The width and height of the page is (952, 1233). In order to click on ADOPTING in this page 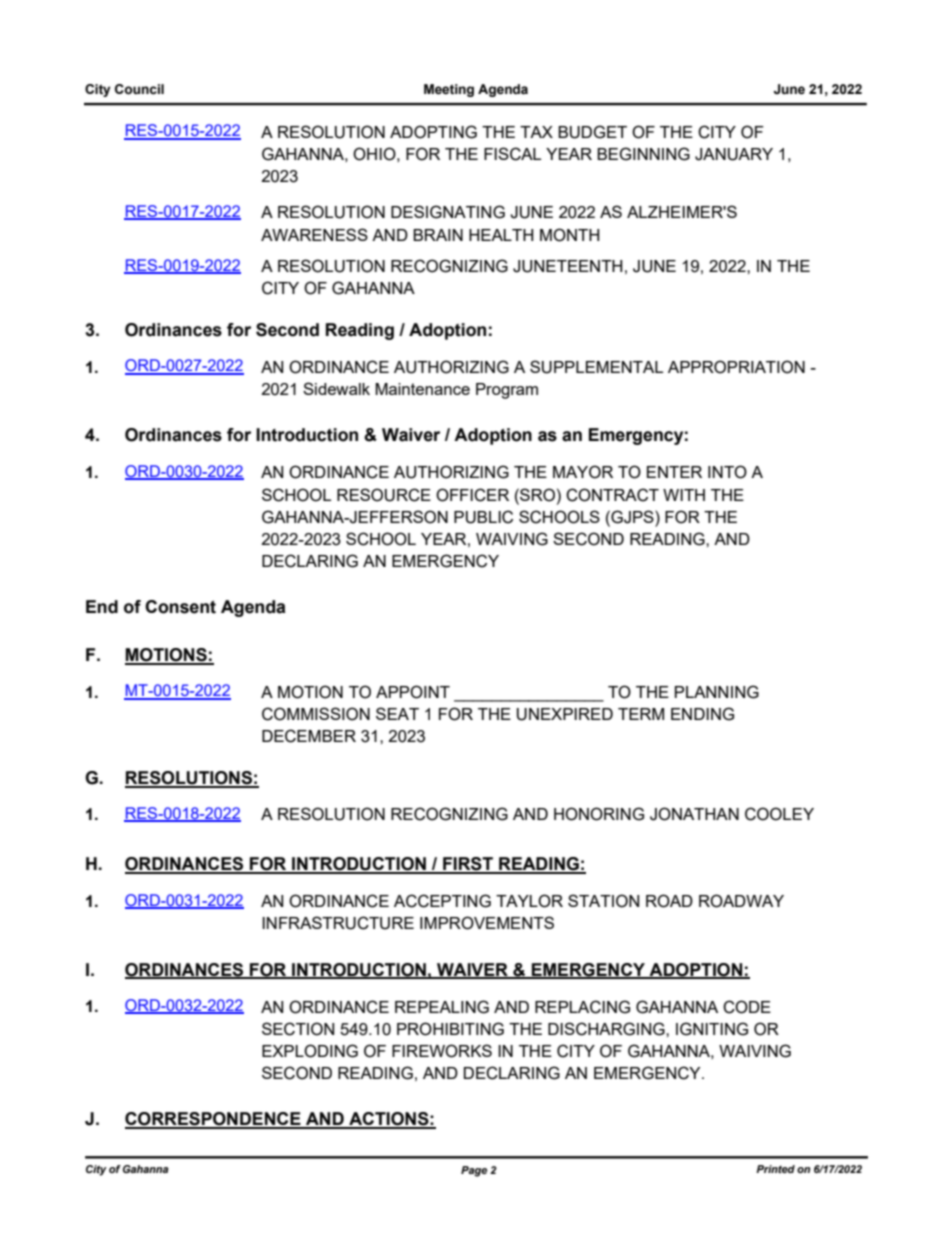, I will do `click(433, 132)`.
